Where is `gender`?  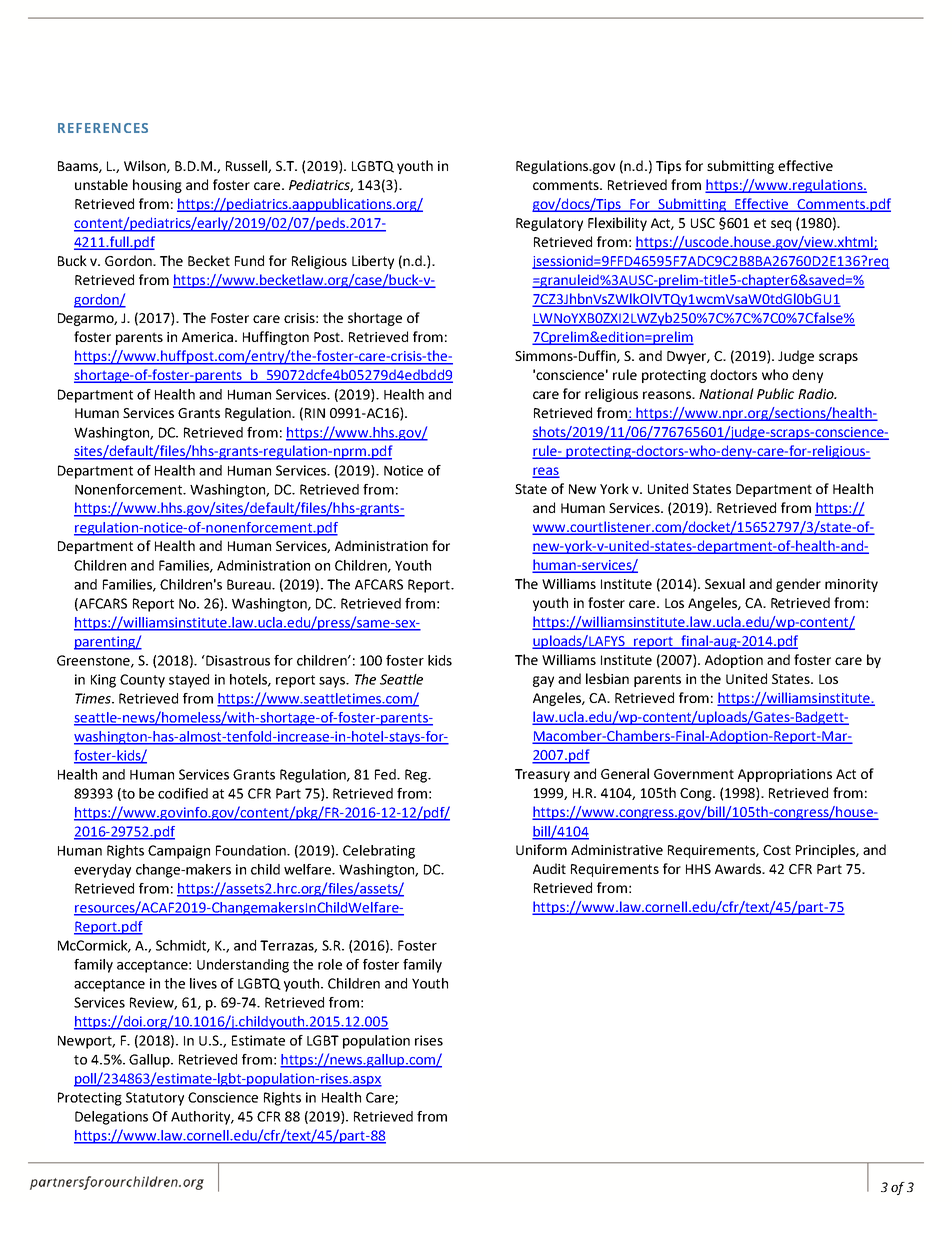
gender is located at coordinates (798, 585).
